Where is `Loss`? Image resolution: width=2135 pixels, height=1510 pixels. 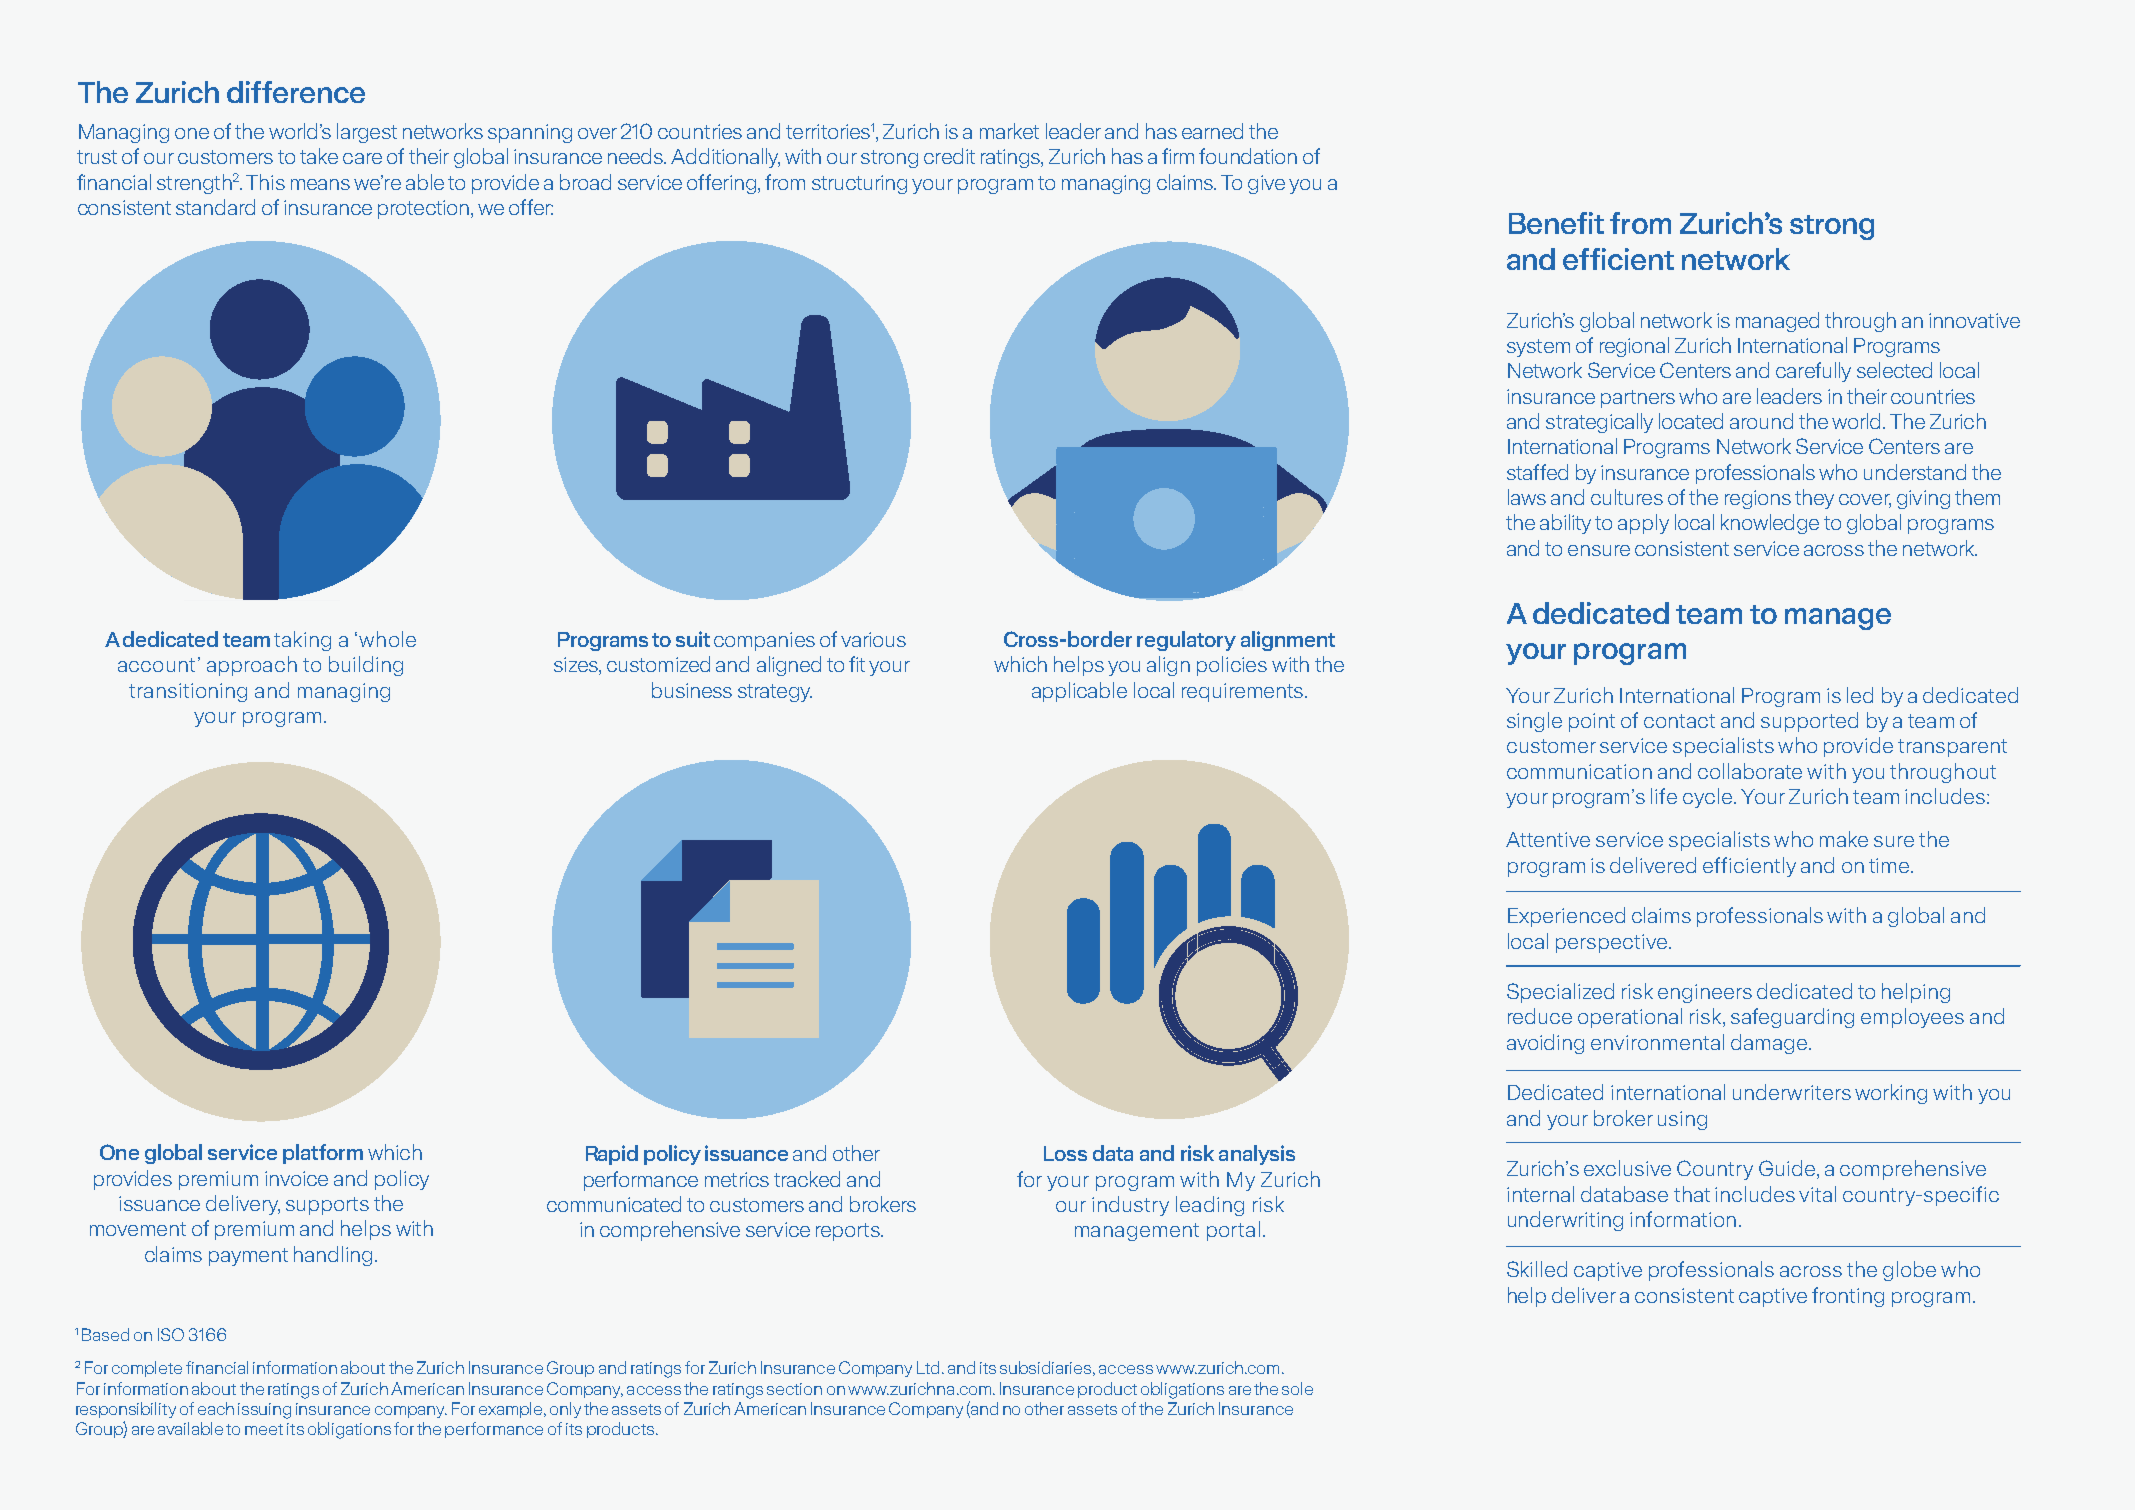 Loss is located at coordinates (1065, 1153).
